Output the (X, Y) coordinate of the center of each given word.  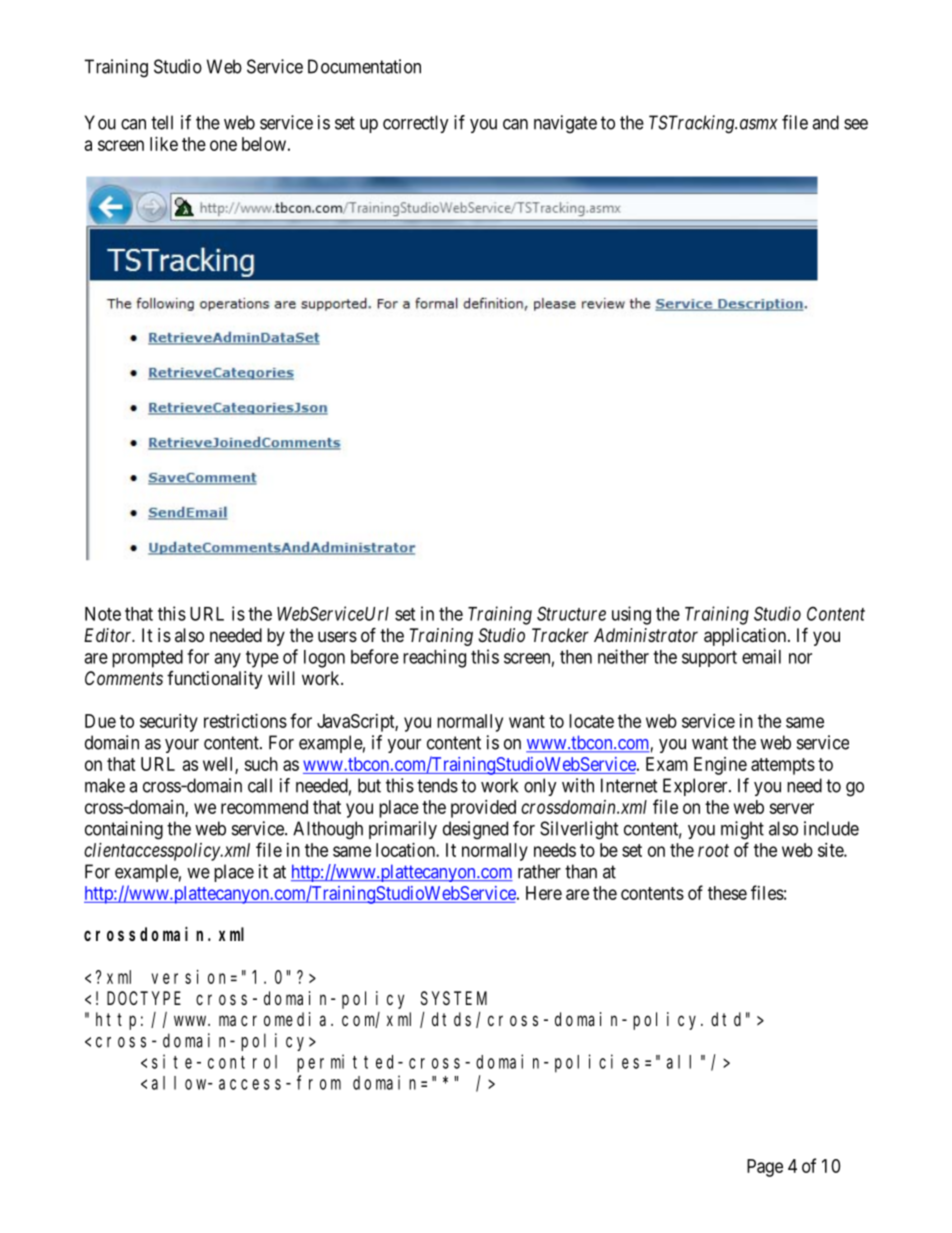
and (825, 122)
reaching (434, 658)
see (856, 124)
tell (162, 122)
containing (124, 830)
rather (539, 871)
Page (765, 1168)
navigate (565, 124)
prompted (147, 659)
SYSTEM (454, 998)
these (727, 893)
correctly (416, 124)
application (746, 637)
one (223, 145)
